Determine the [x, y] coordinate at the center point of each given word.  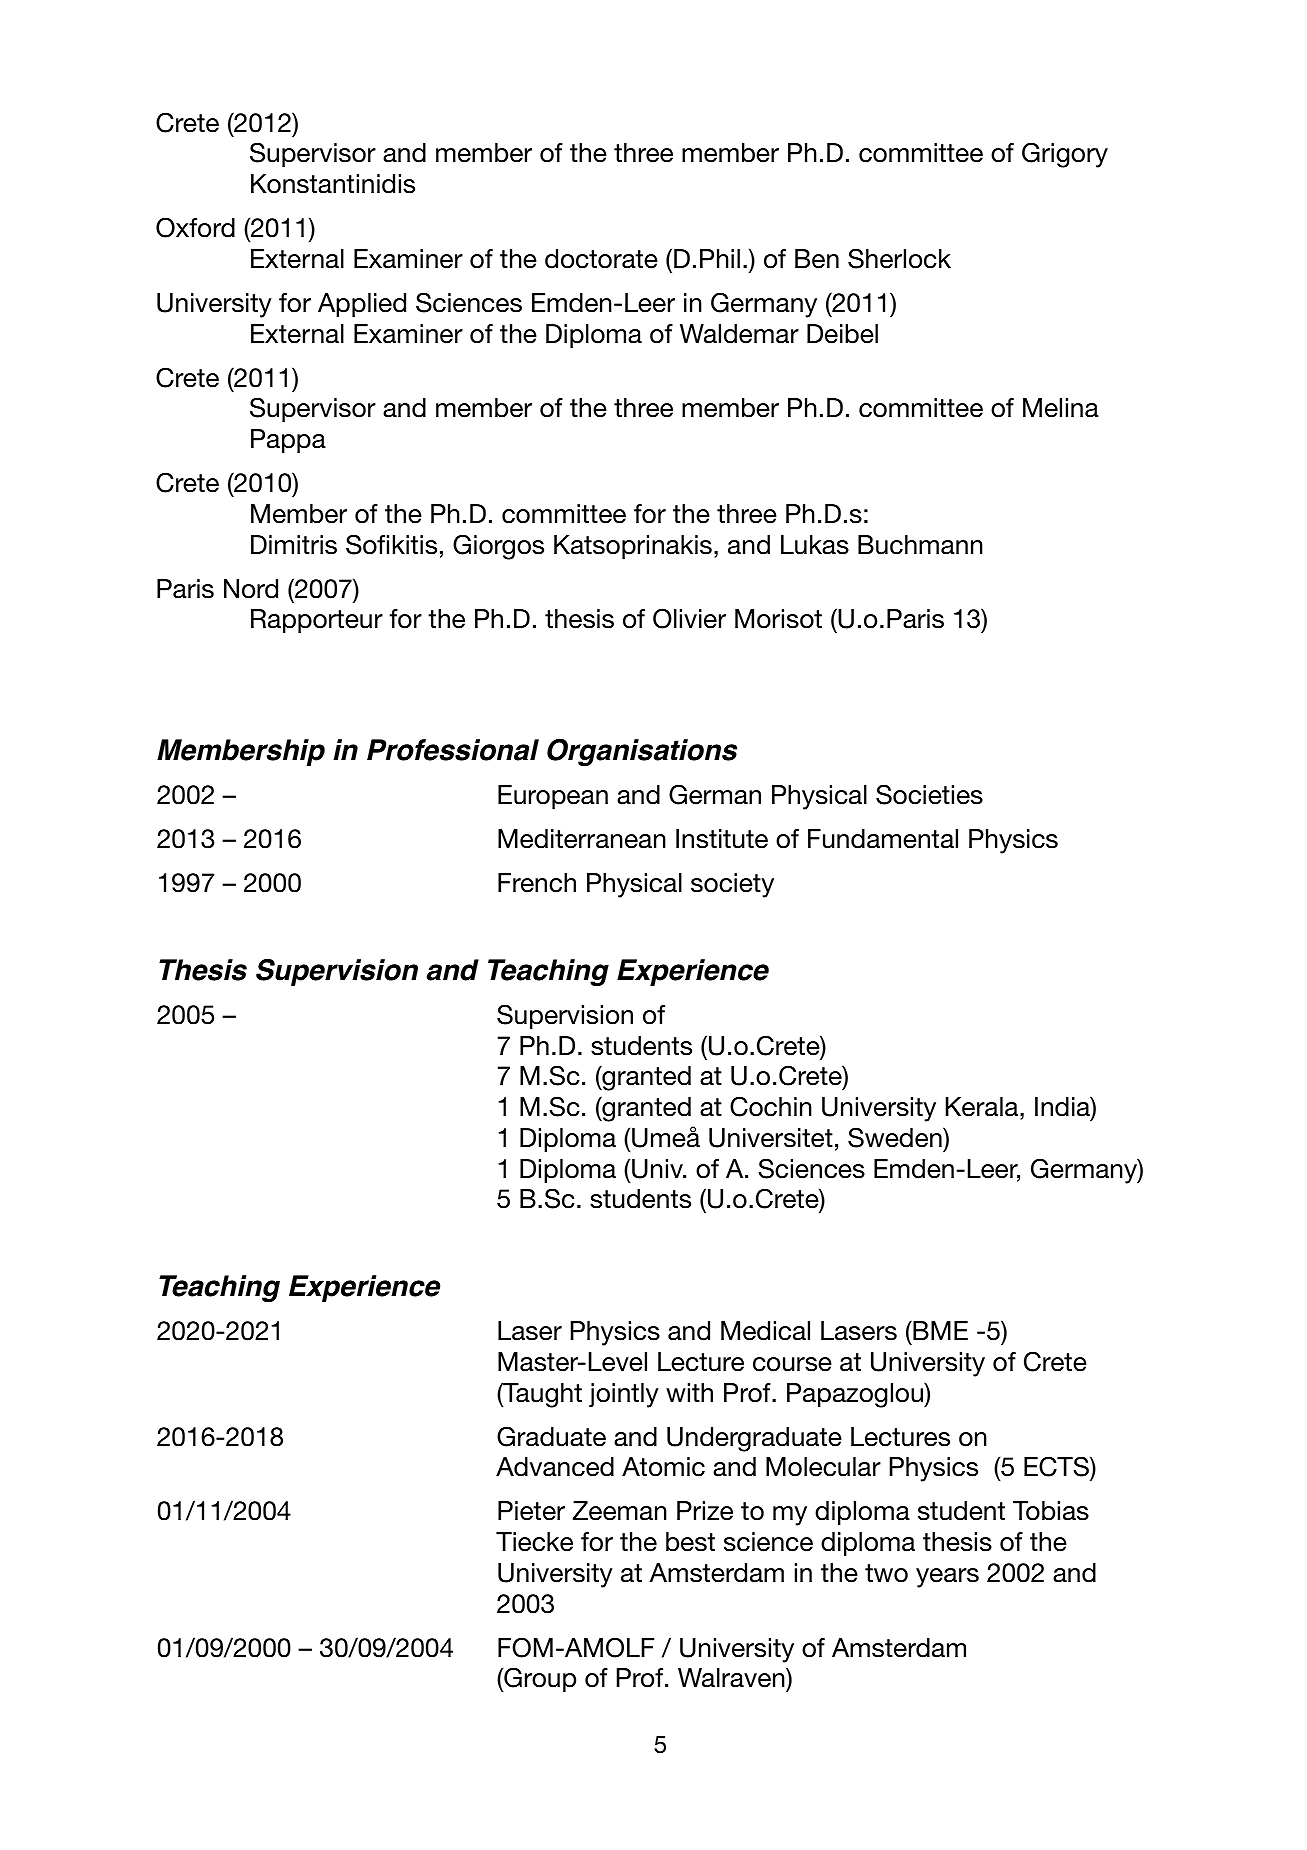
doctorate [601, 259]
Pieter [531, 1511]
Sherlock [899, 258]
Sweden [896, 1137]
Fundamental [883, 839]
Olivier [689, 618]
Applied [362, 305]
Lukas [815, 545]
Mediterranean [582, 839]
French [537, 883]
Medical [765, 1331]
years [947, 1578]
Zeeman [620, 1511]
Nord [251, 589]
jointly [624, 1395]
